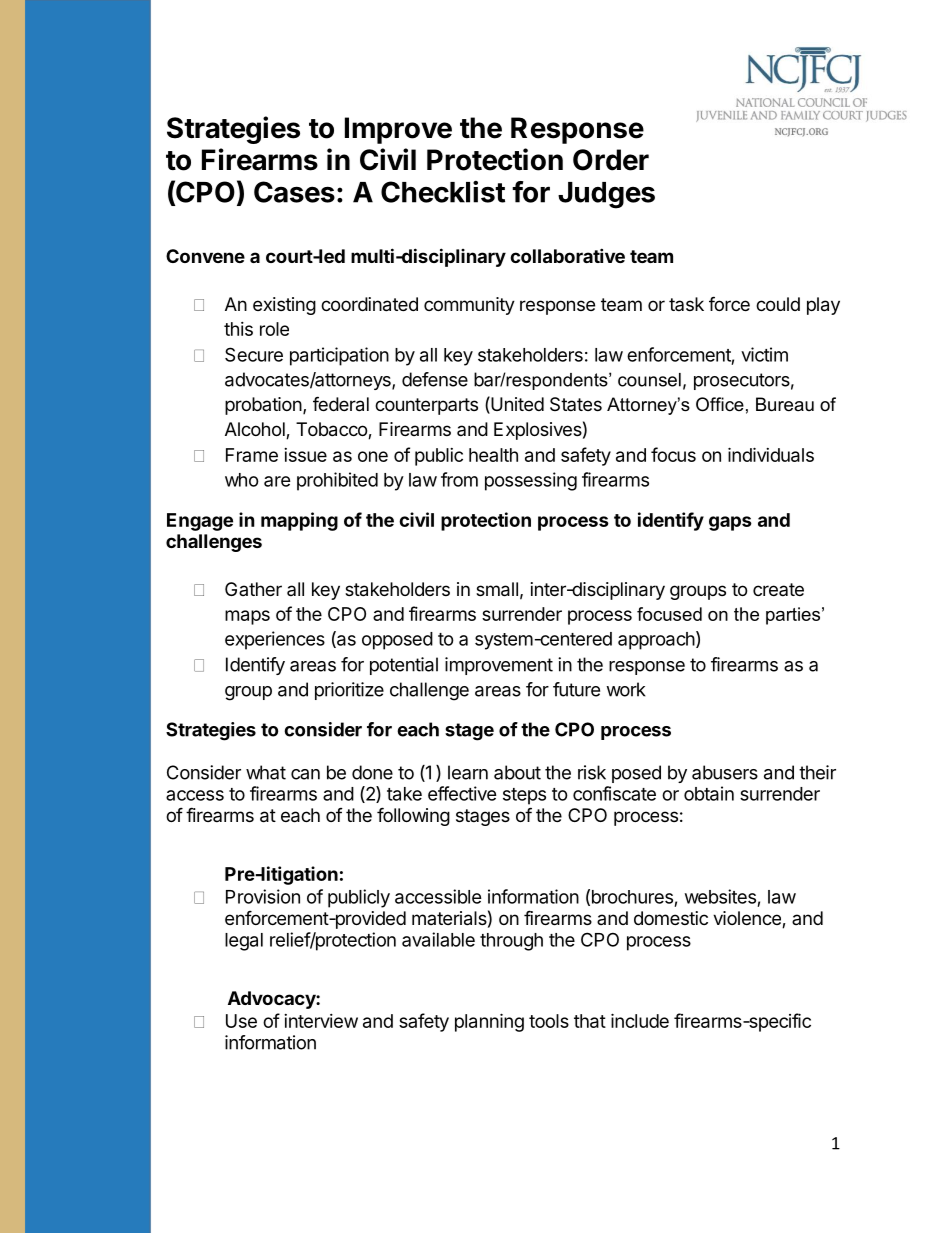 This screenshot has height=1233, width=952. What do you see at coordinates (611, 160) in the screenshot?
I see `Order` at bounding box center [611, 160].
